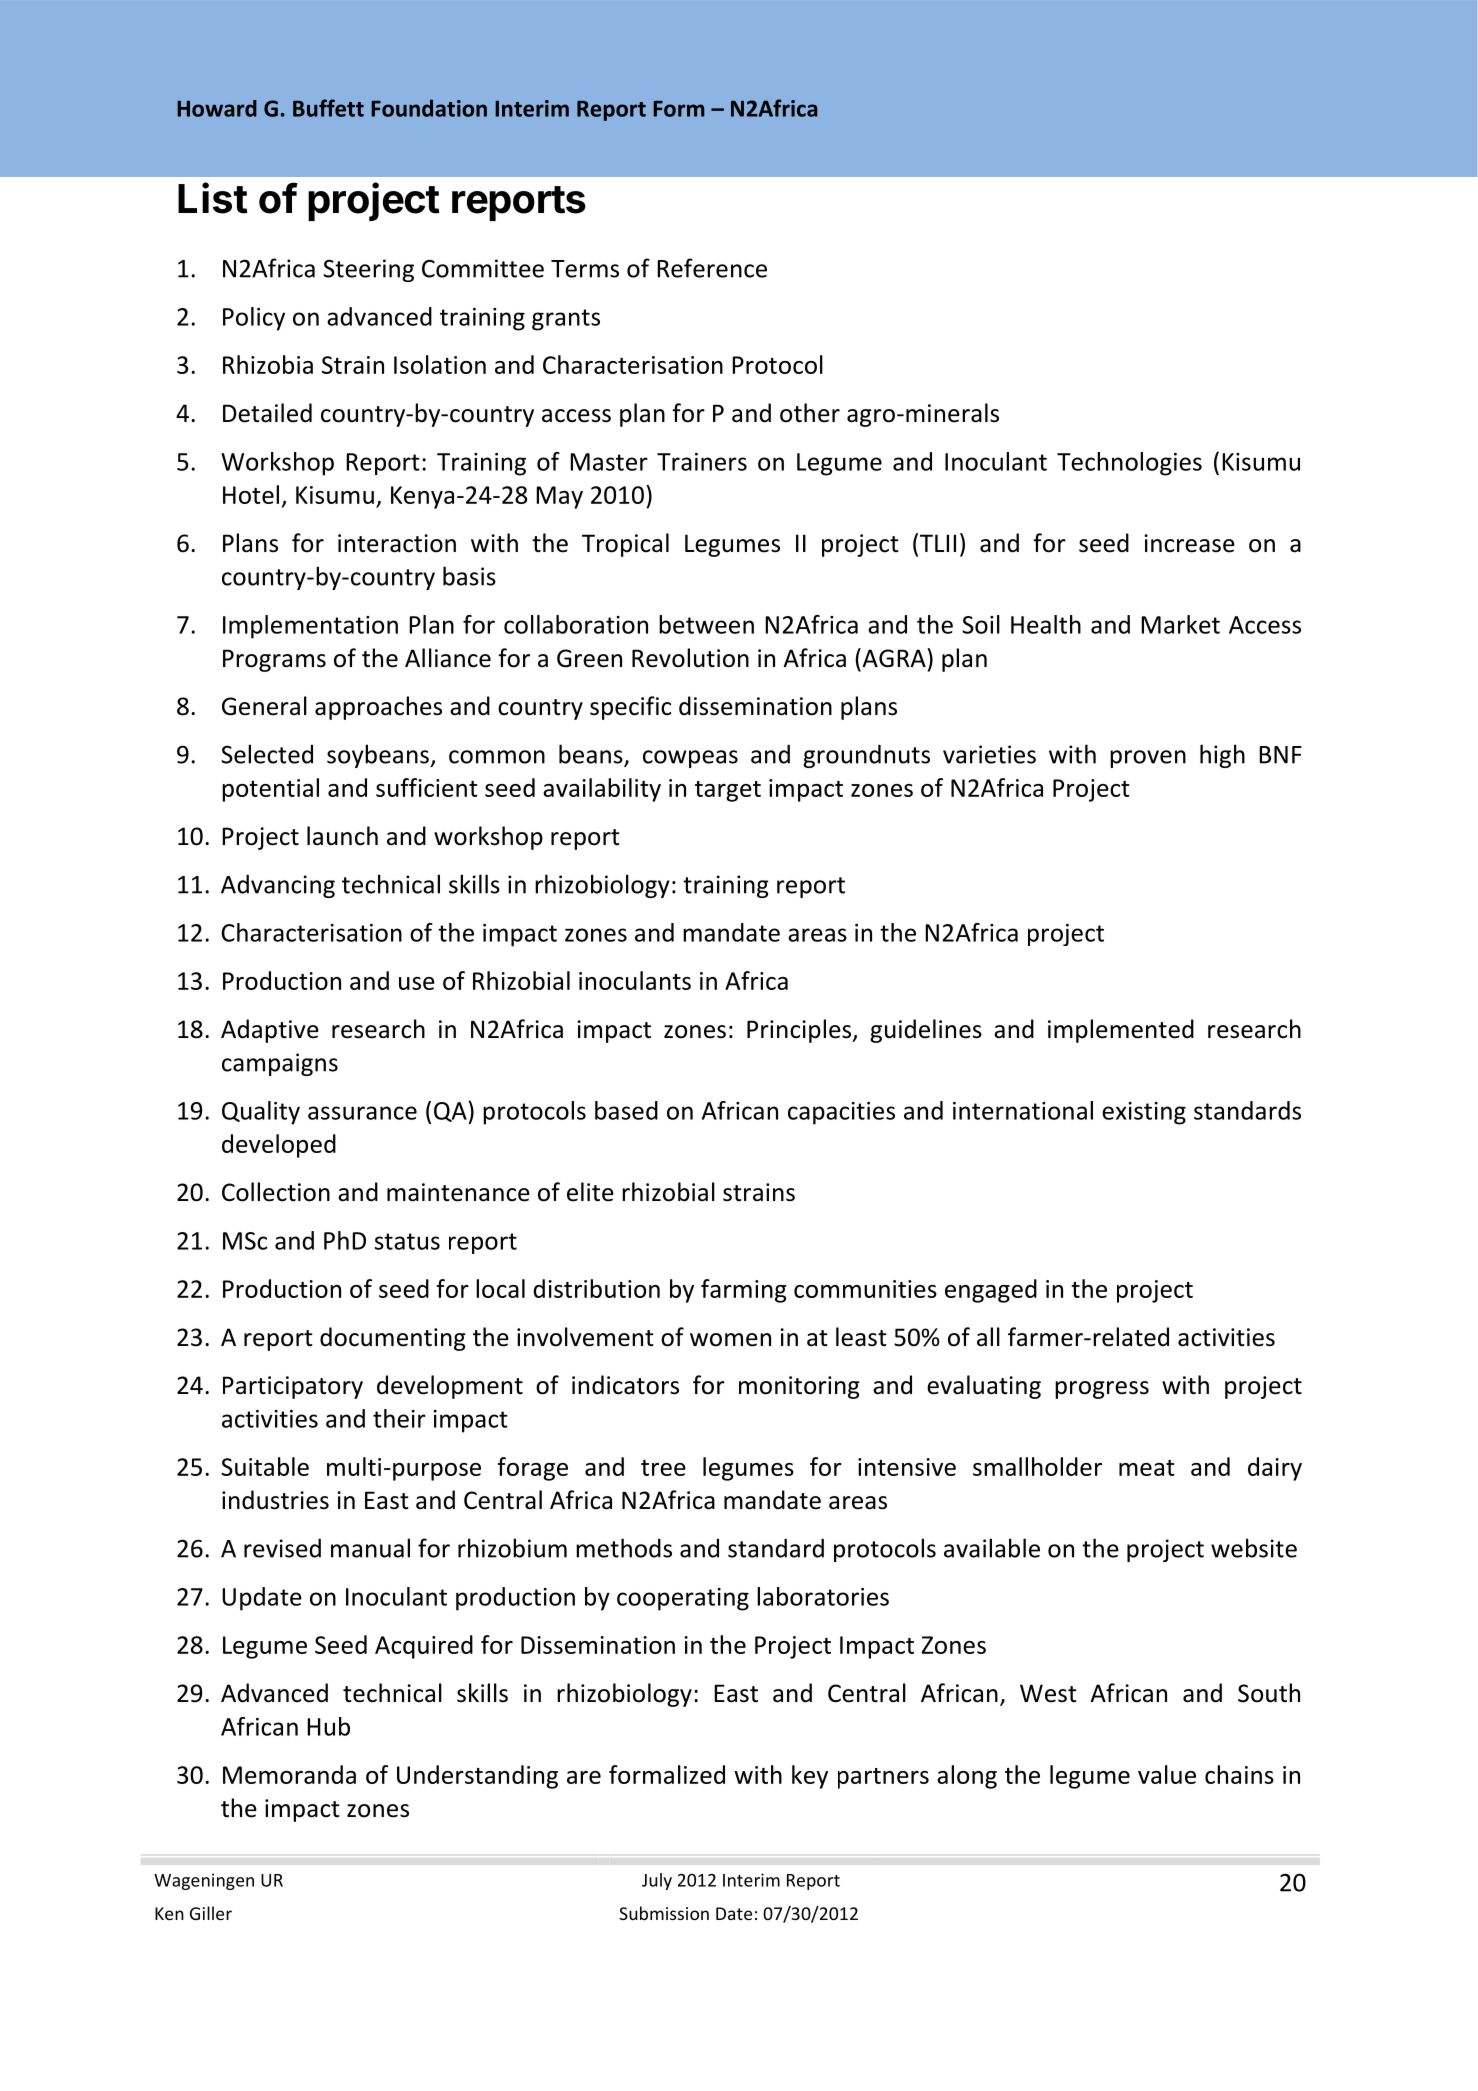  I want to click on Buffett, so click(328, 108).
